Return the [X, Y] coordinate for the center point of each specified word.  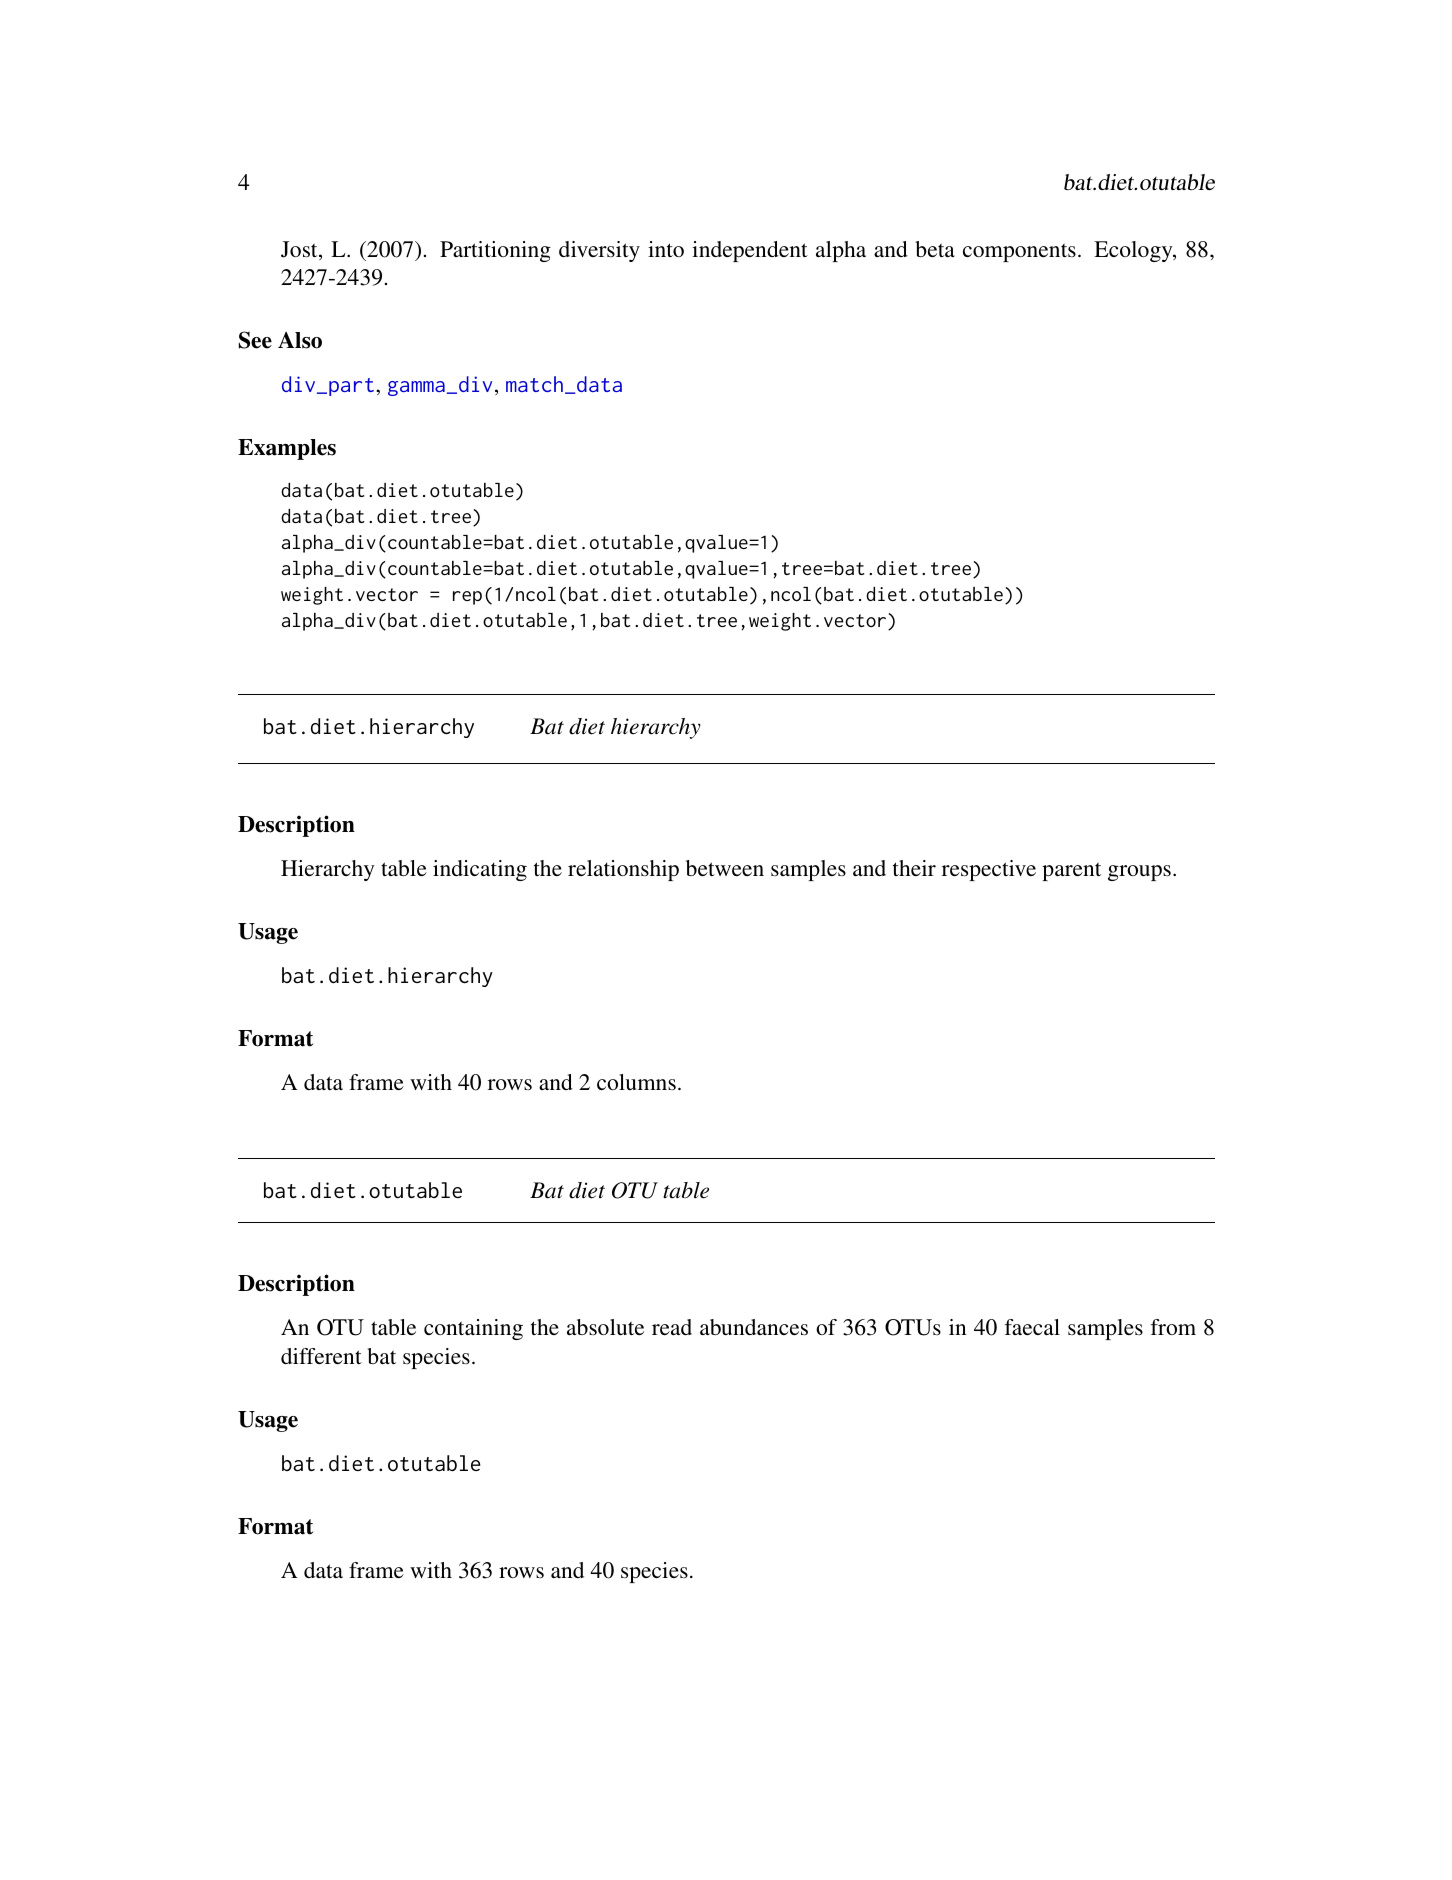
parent [1071, 871]
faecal [1032, 1327]
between [725, 868]
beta [935, 249]
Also [300, 340]
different [321, 1356]
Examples [287, 449]
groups [1139, 873]
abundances [754, 1327]
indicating [480, 870]
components [1019, 252]
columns [636, 1082]
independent [750, 251]
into [666, 249]
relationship [623, 870]
